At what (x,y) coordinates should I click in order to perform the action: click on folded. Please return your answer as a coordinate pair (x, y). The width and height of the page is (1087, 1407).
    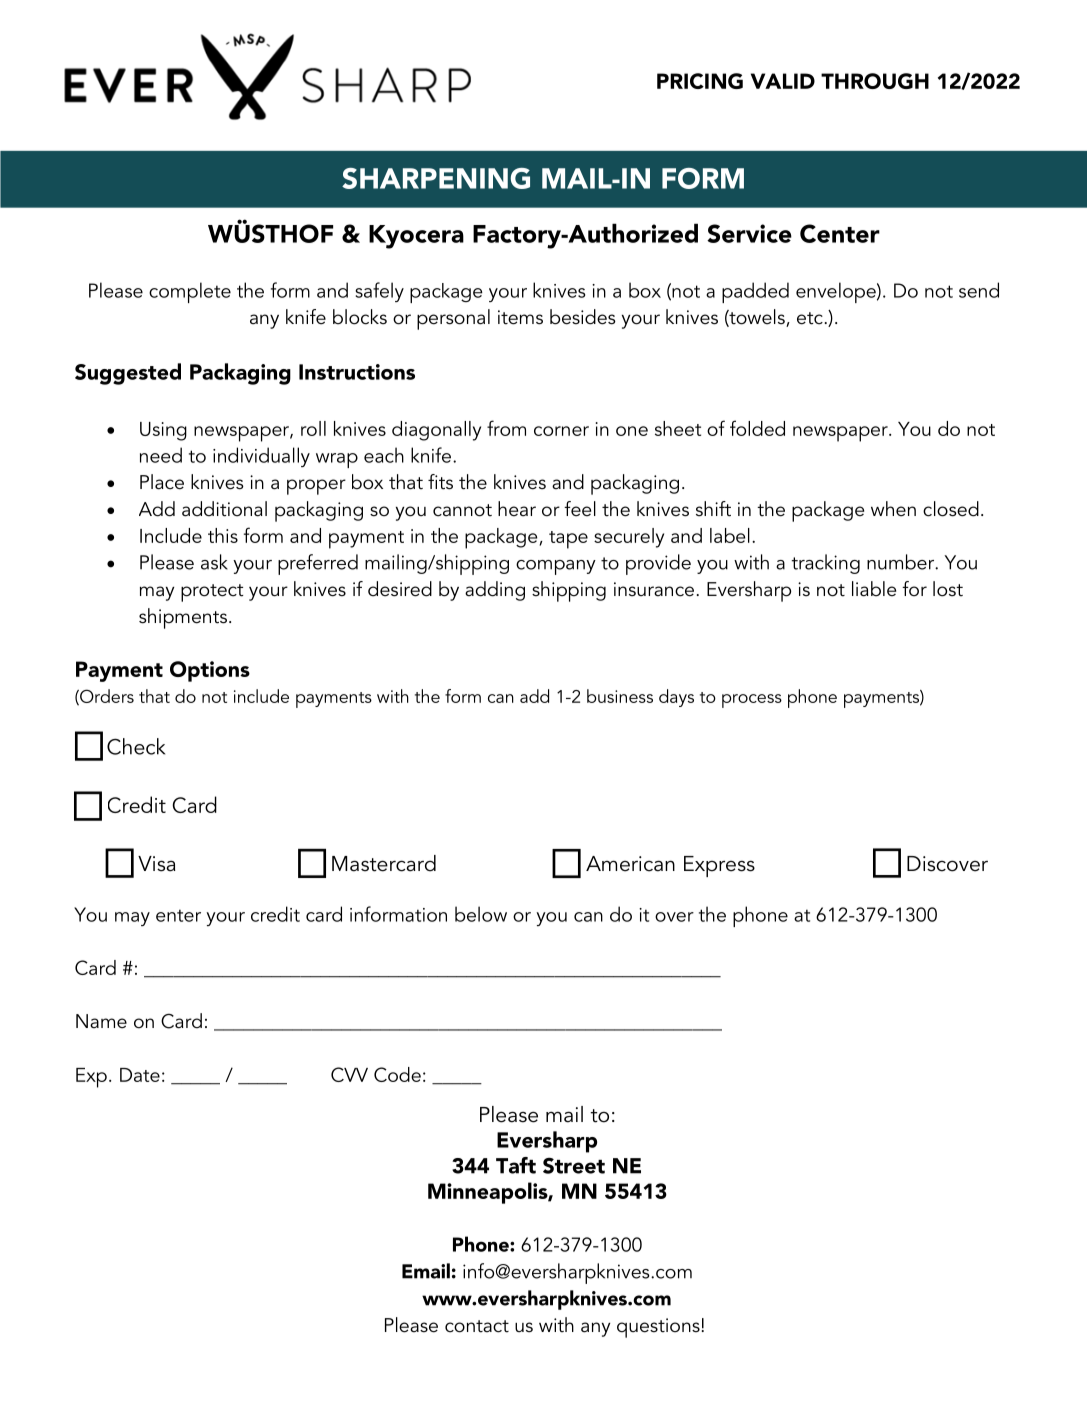
    Looking at the image, I should click on (757, 428).
